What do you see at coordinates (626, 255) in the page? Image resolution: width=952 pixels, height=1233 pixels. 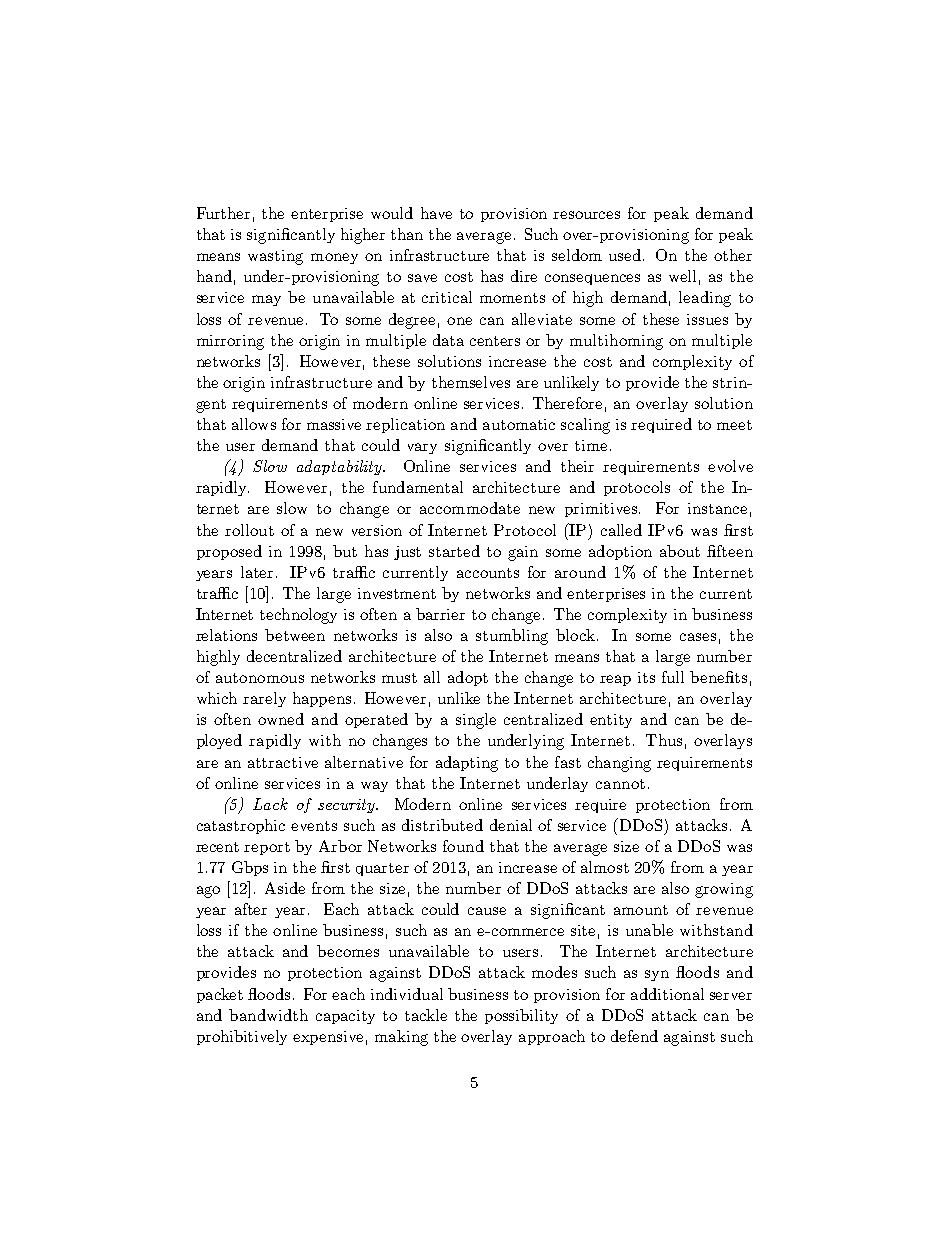 I see `used` at bounding box center [626, 255].
